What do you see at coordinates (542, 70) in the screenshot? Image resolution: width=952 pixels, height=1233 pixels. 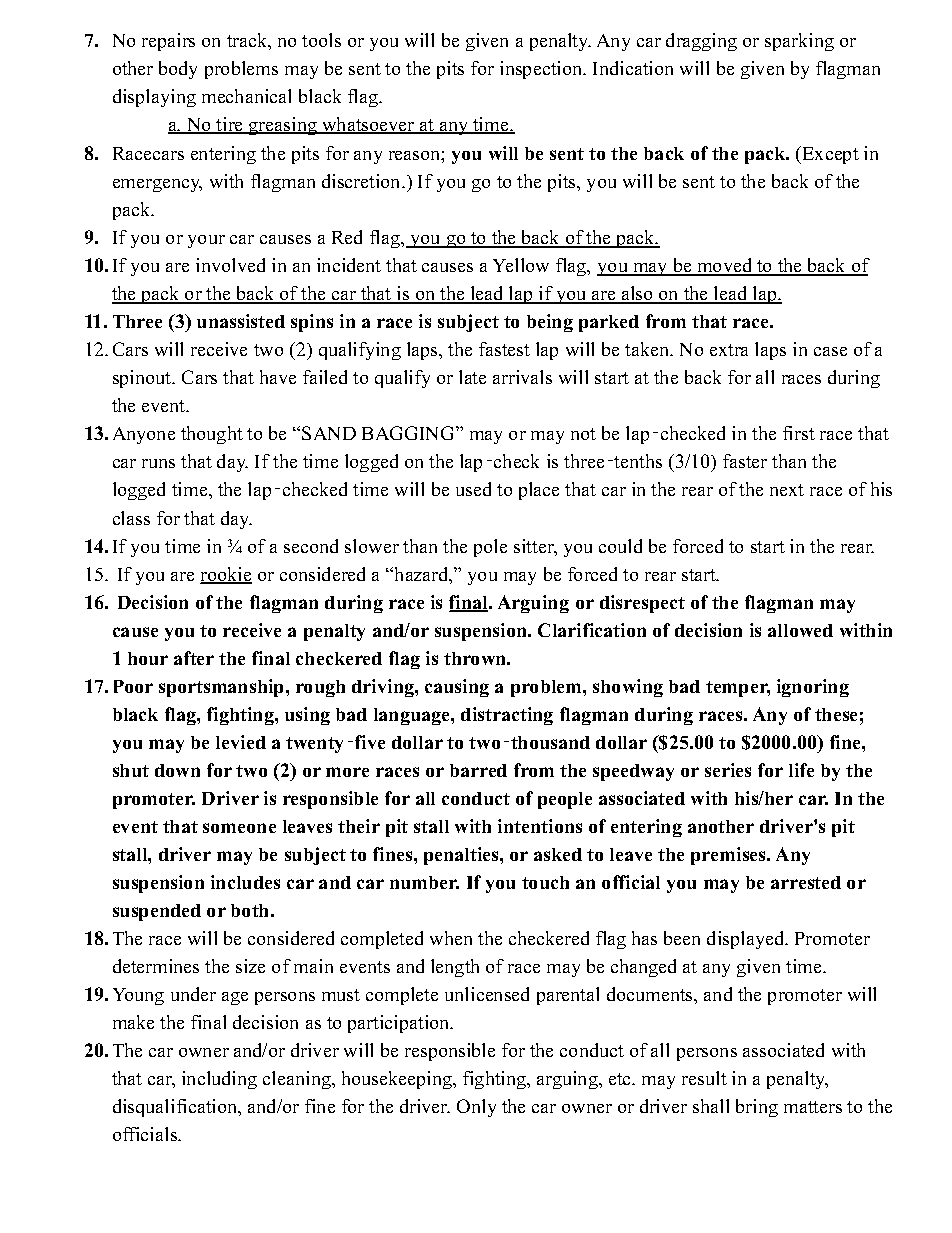 I see `inspection` at bounding box center [542, 70].
